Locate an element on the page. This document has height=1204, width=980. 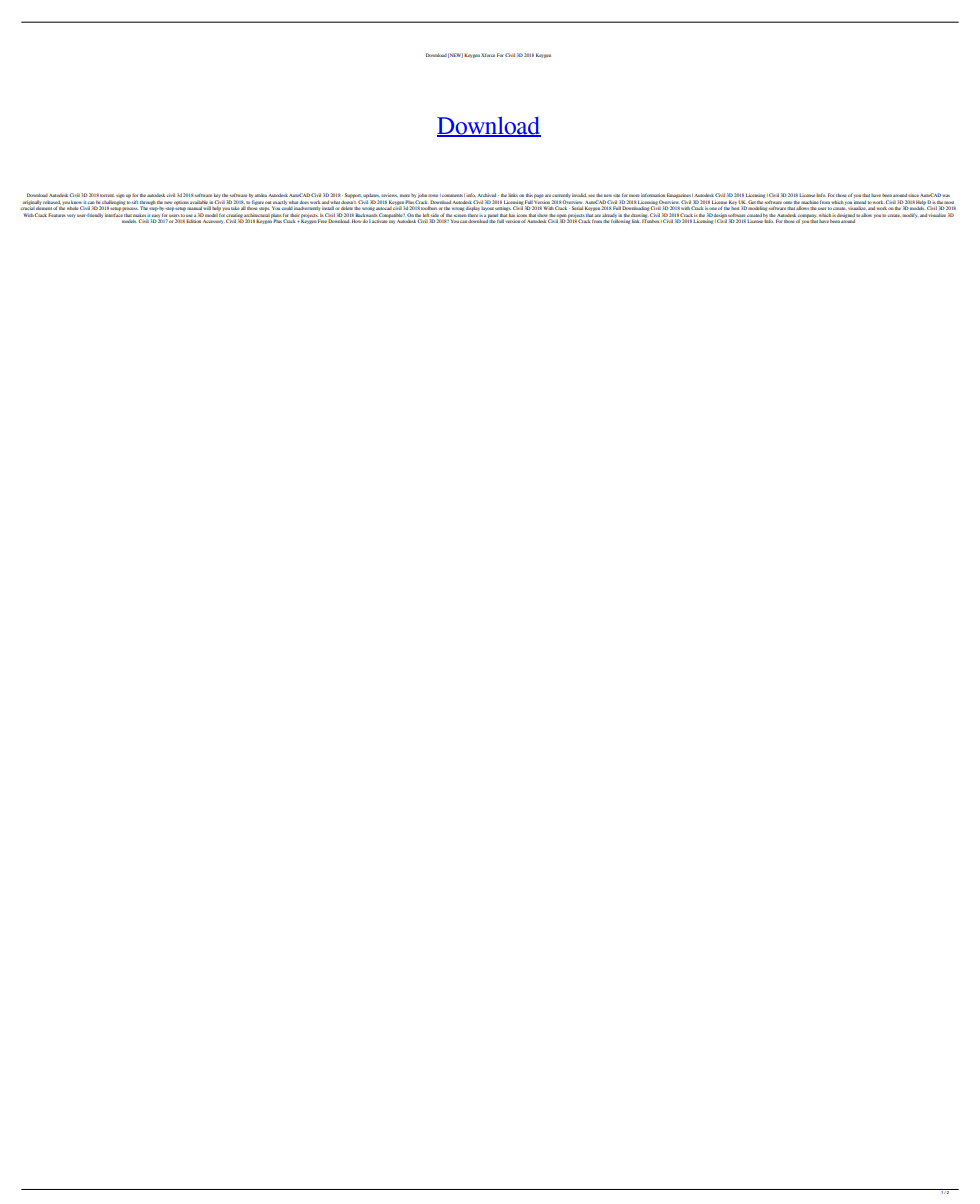
was is located at coordinates (946, 196).
